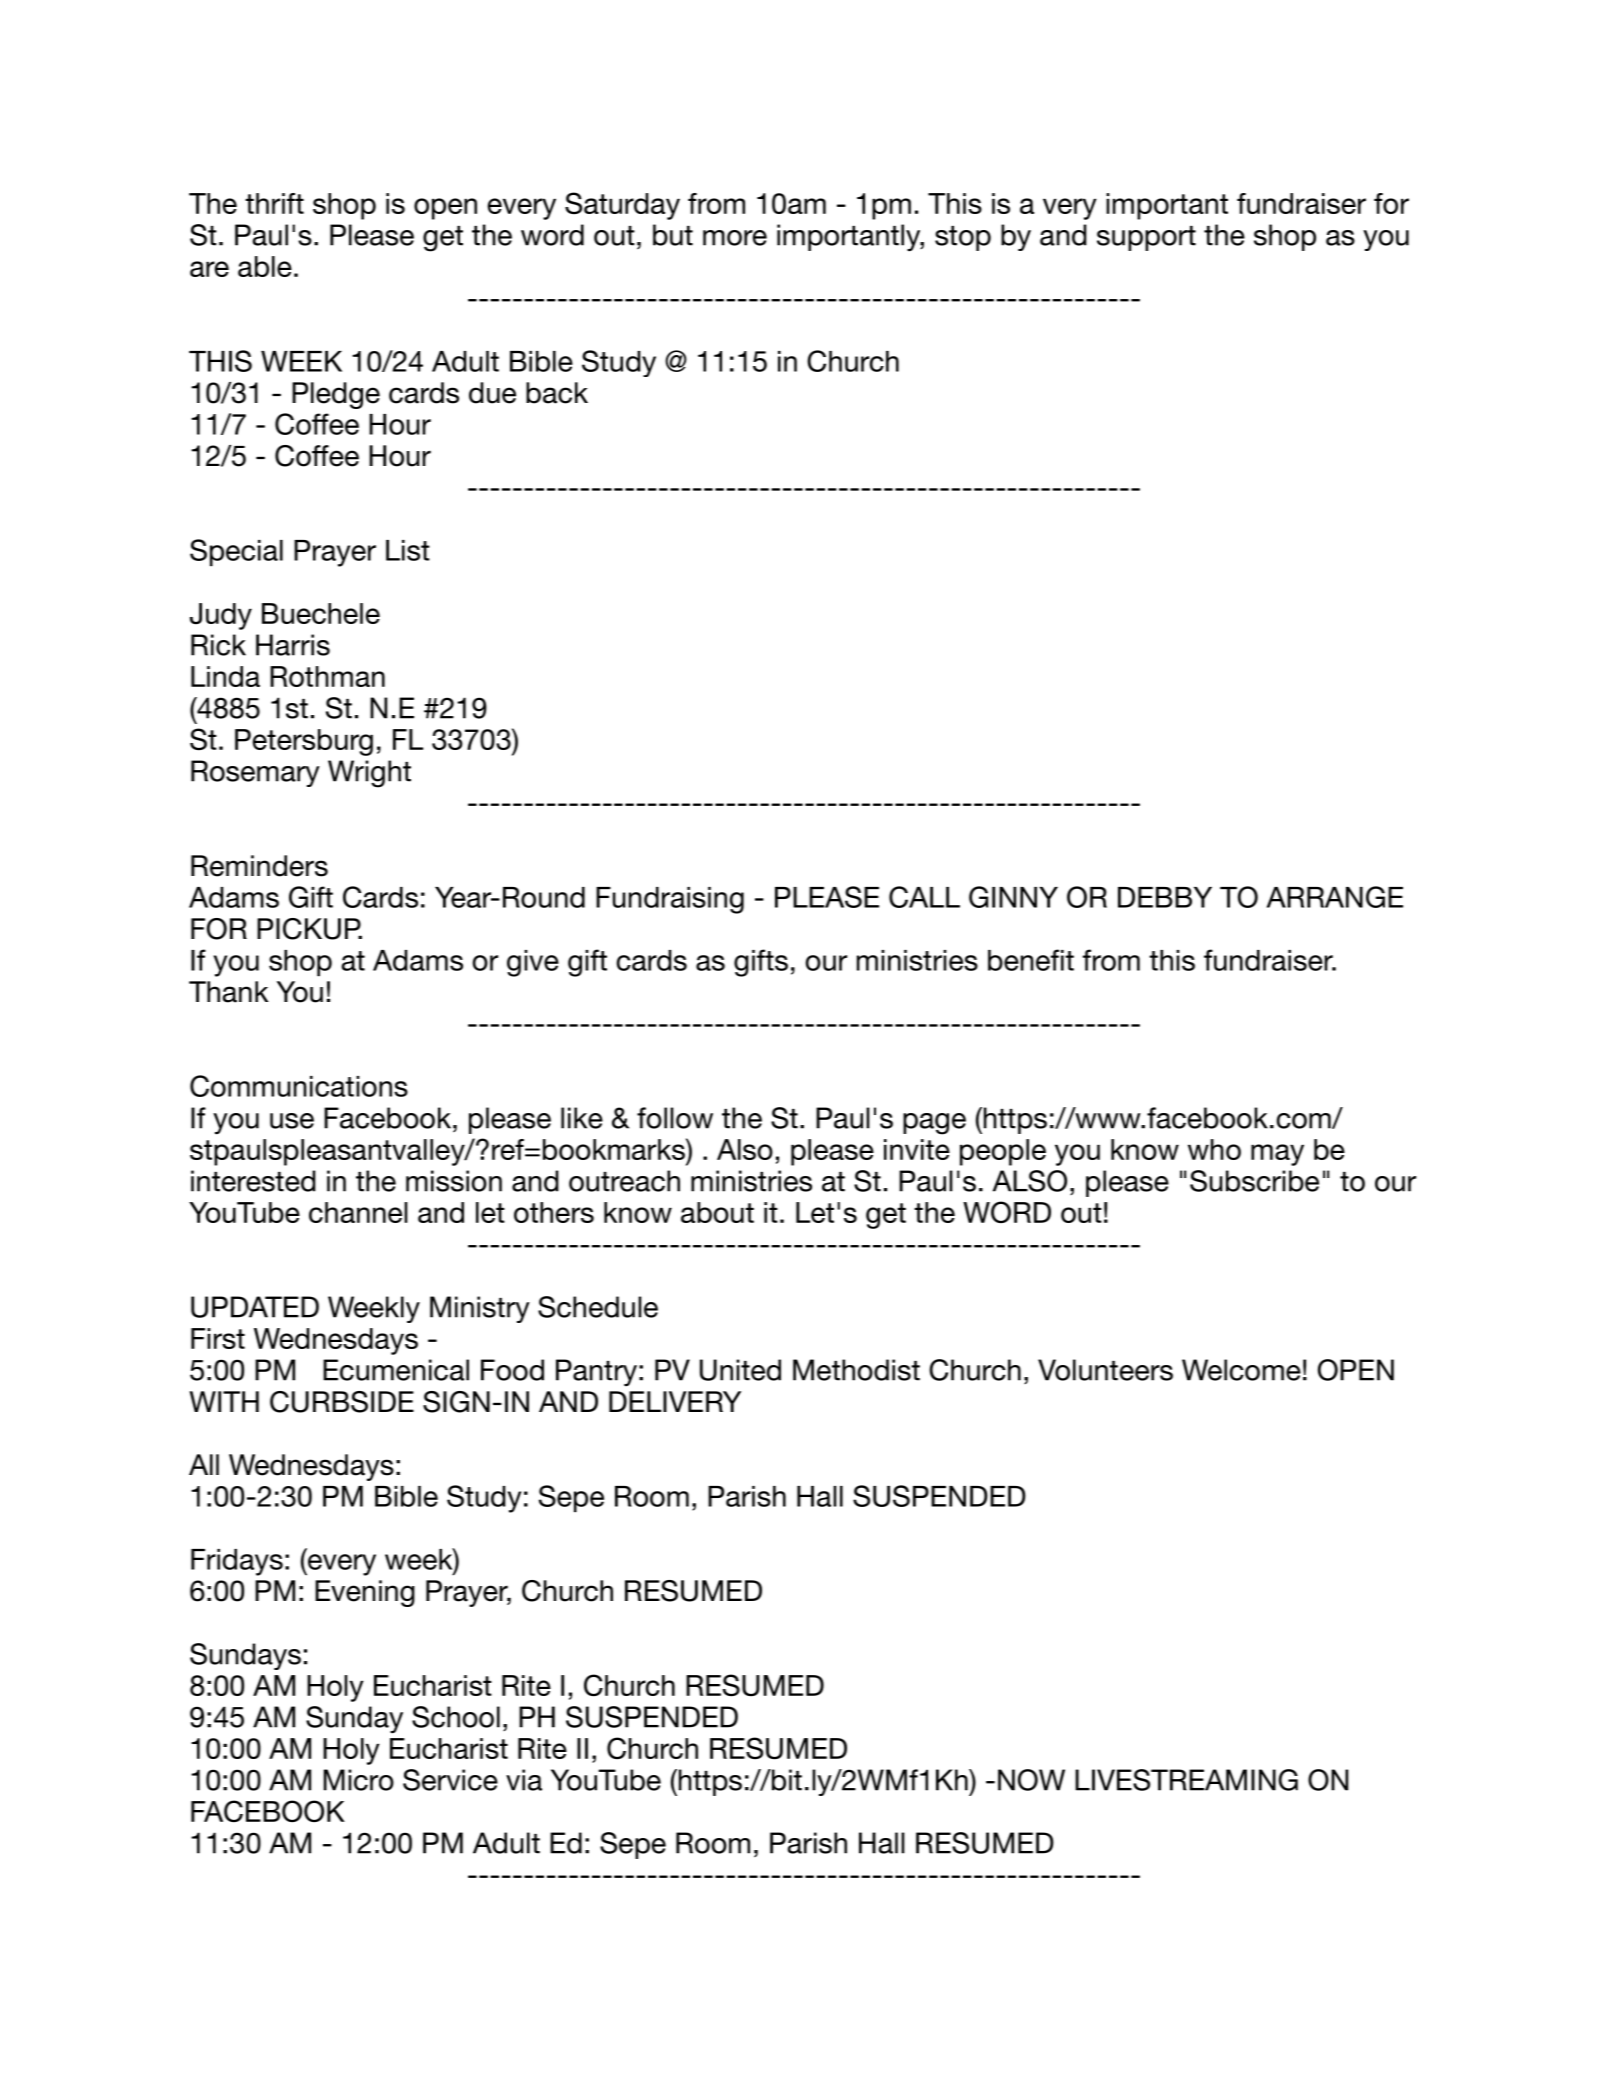 The height and width of the image is (2081, 1608). I want to click on Welcome, so click(1241, 1370).
